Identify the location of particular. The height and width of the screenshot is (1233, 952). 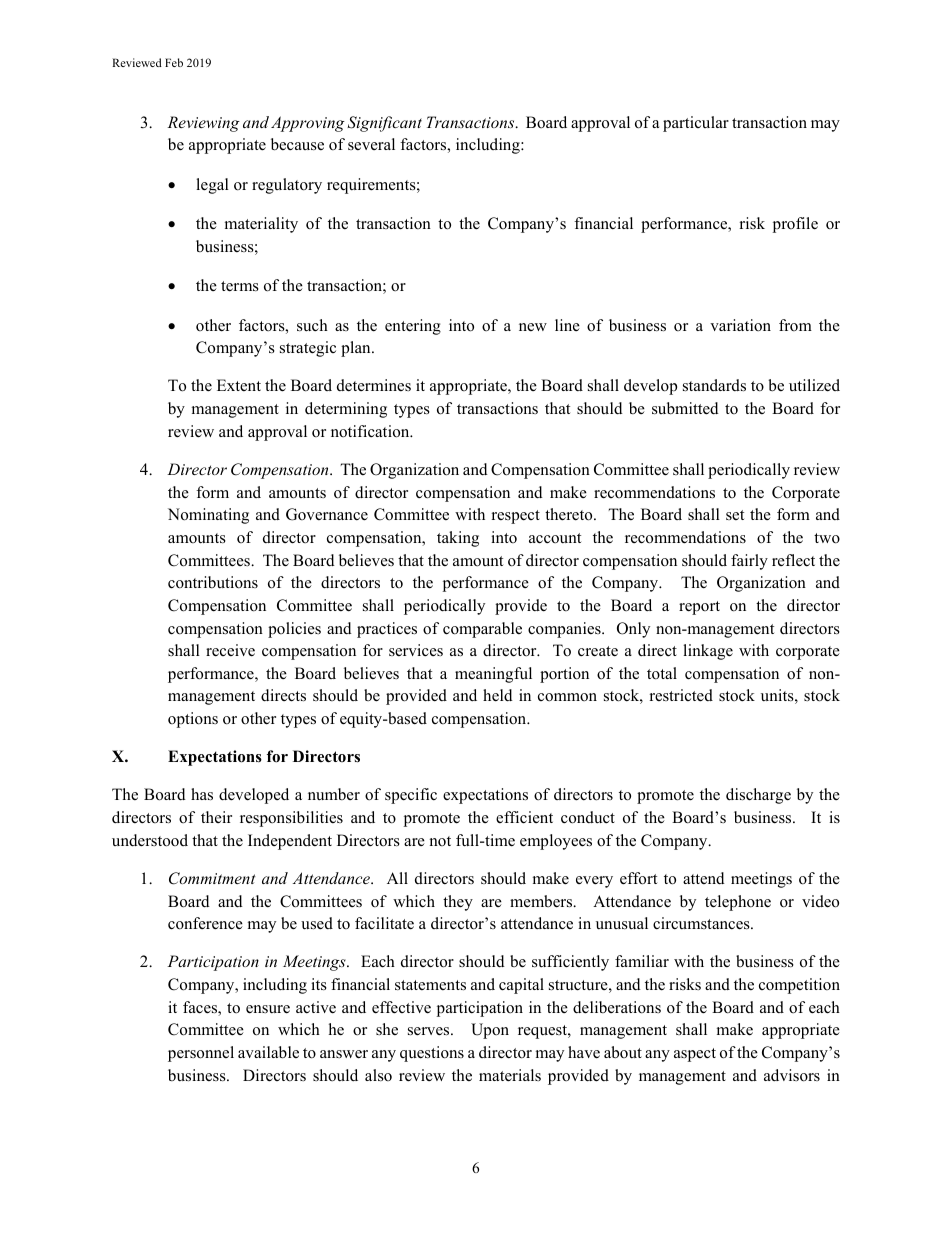
(696, 124).
